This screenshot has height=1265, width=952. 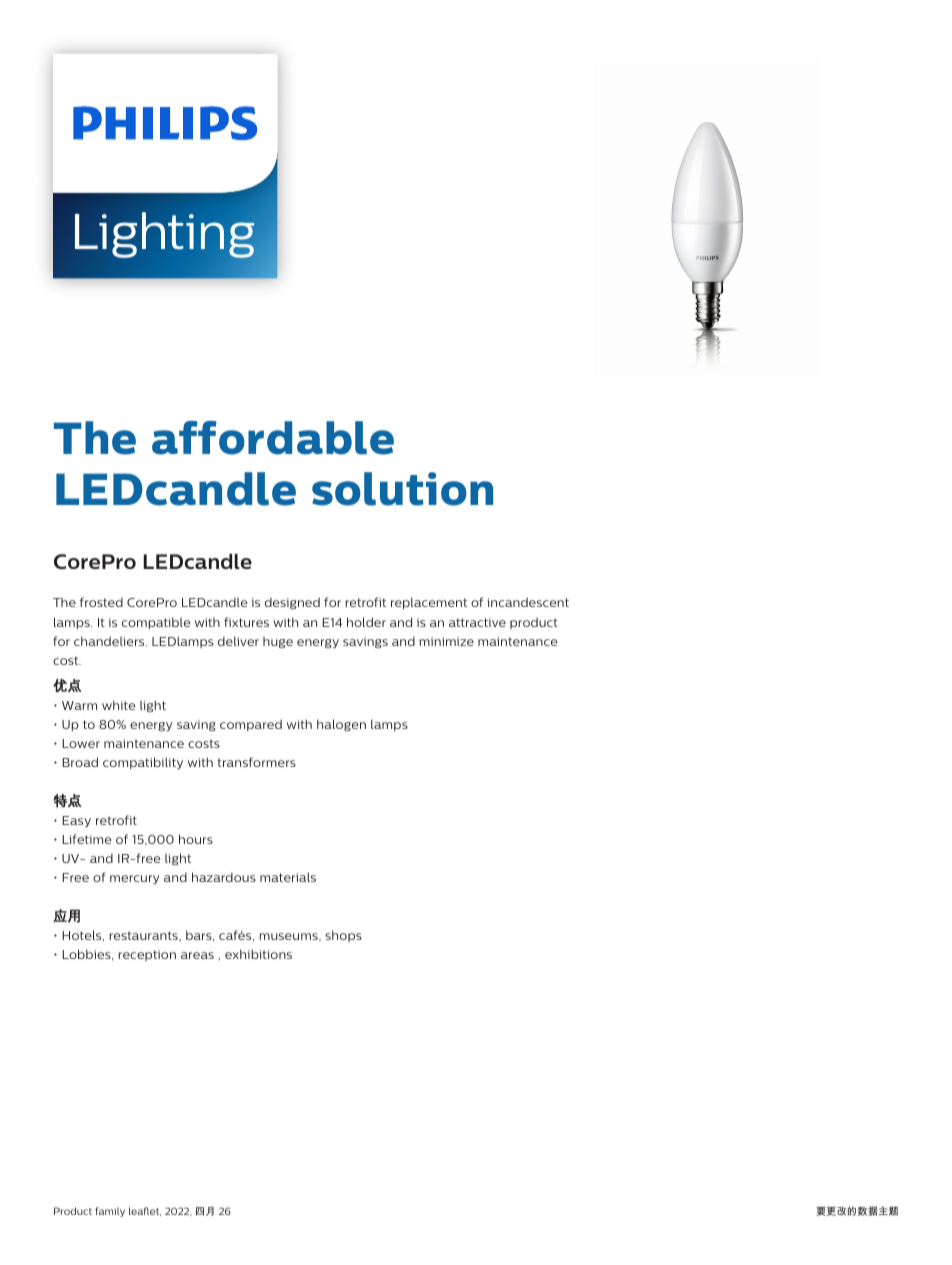 What do you see at coordinates (402, 489) in the screenshot?
I see `solution` at bounding box center [402, 489].
